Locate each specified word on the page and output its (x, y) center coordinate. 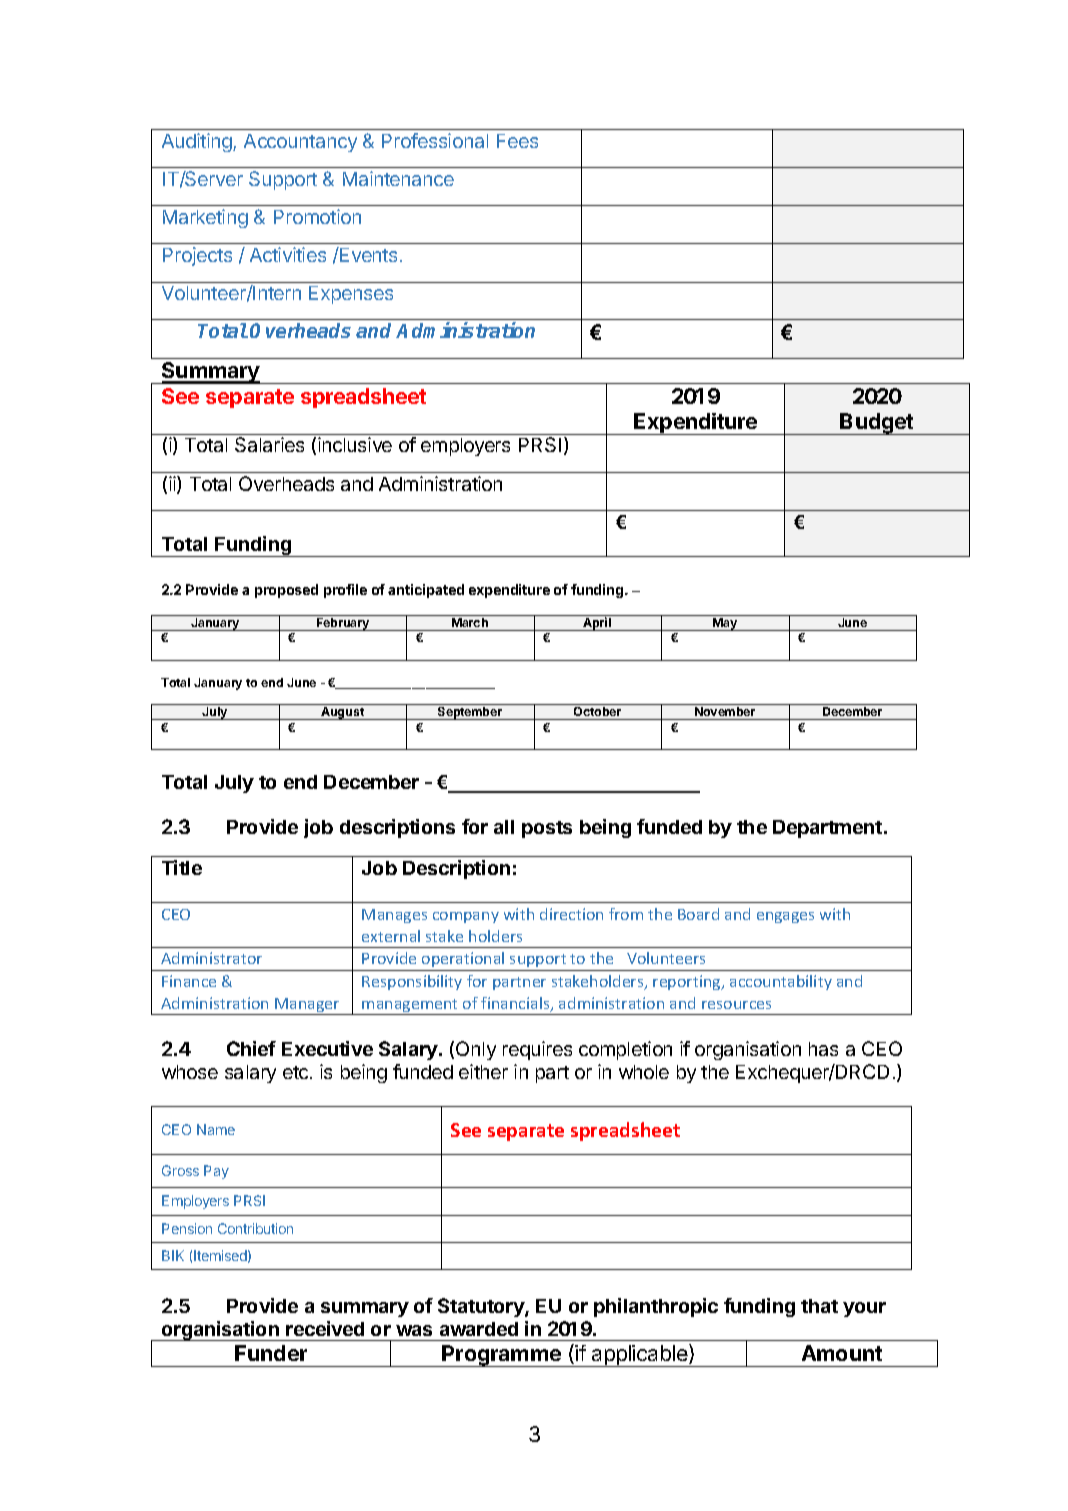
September (470, 713)
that (819, 1306)
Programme (502, 1356)
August (343, 713)
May (725, 624)
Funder (271, 1353)
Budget (877, 424)
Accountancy (300, 143)
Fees (517, 141)
